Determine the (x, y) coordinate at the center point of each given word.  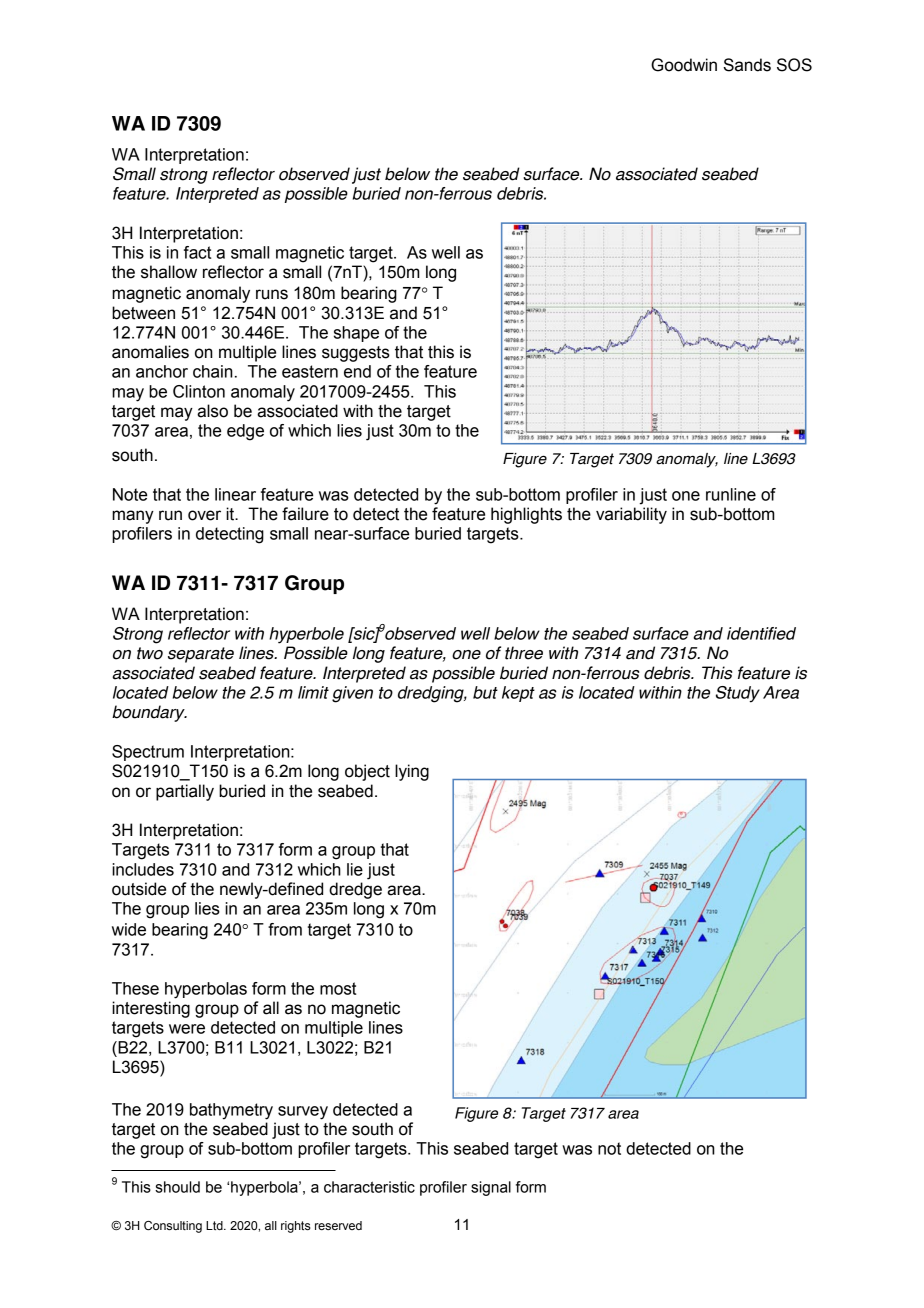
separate (201, 655)
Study (738, 694)
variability (631, 515)
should (177, 1187)
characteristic (369, 1187)
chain (213, 371)
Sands (747, 65)
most (338, 988)
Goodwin (684, 65)
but (485, 692)
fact (197, 252)
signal (491, 1188)
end (357, 371)
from (285, 929)
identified (761, 633)
